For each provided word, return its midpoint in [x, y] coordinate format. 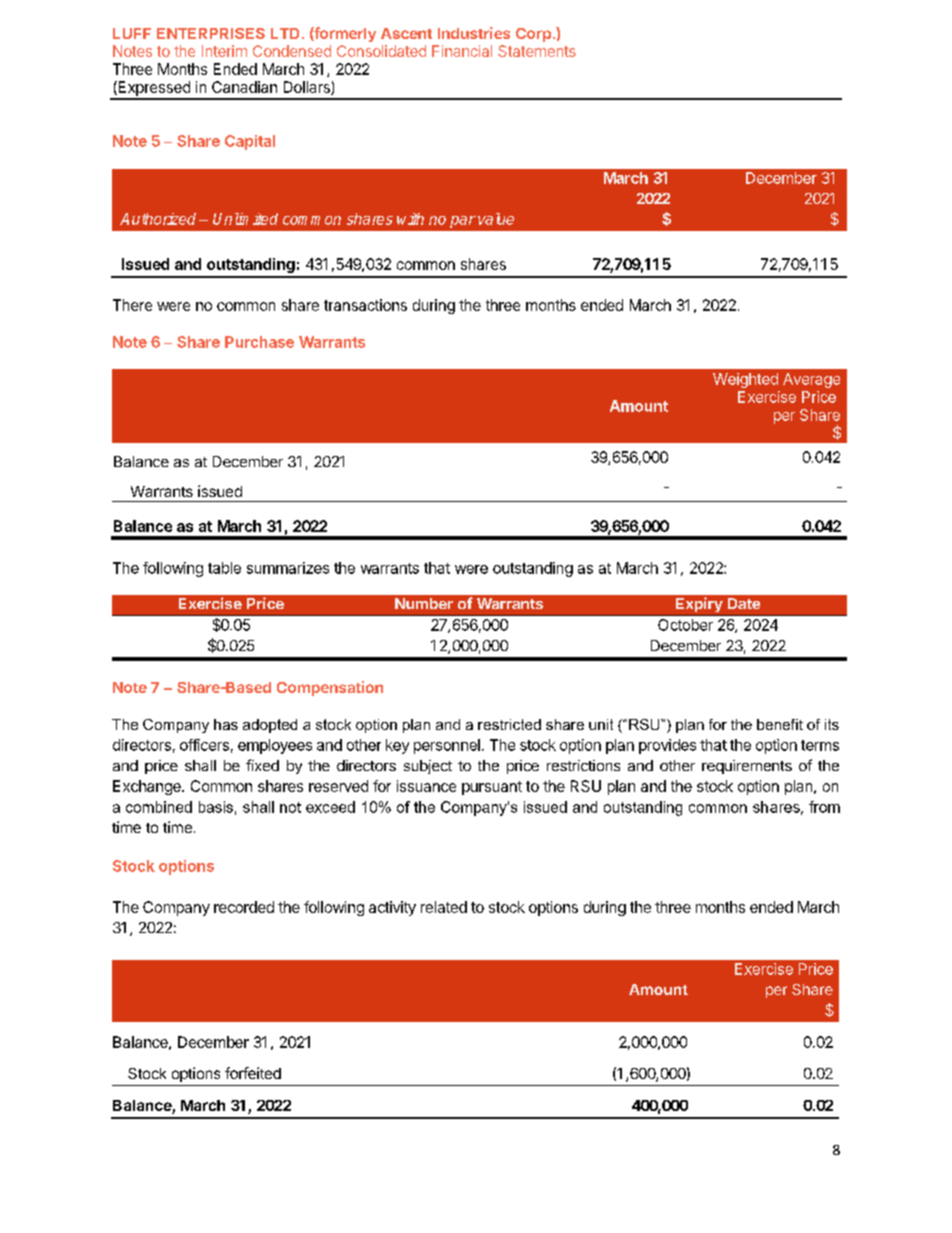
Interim [224, 51]
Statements [537, 51]
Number [424, 603]
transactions [365, 305]
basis [216, 807]
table [224, 568]
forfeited [253, 1073]
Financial [462, 51]
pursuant [492, 788]
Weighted [745, 380]
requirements [747, 767]
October [685, 625]
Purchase [259, 342]
